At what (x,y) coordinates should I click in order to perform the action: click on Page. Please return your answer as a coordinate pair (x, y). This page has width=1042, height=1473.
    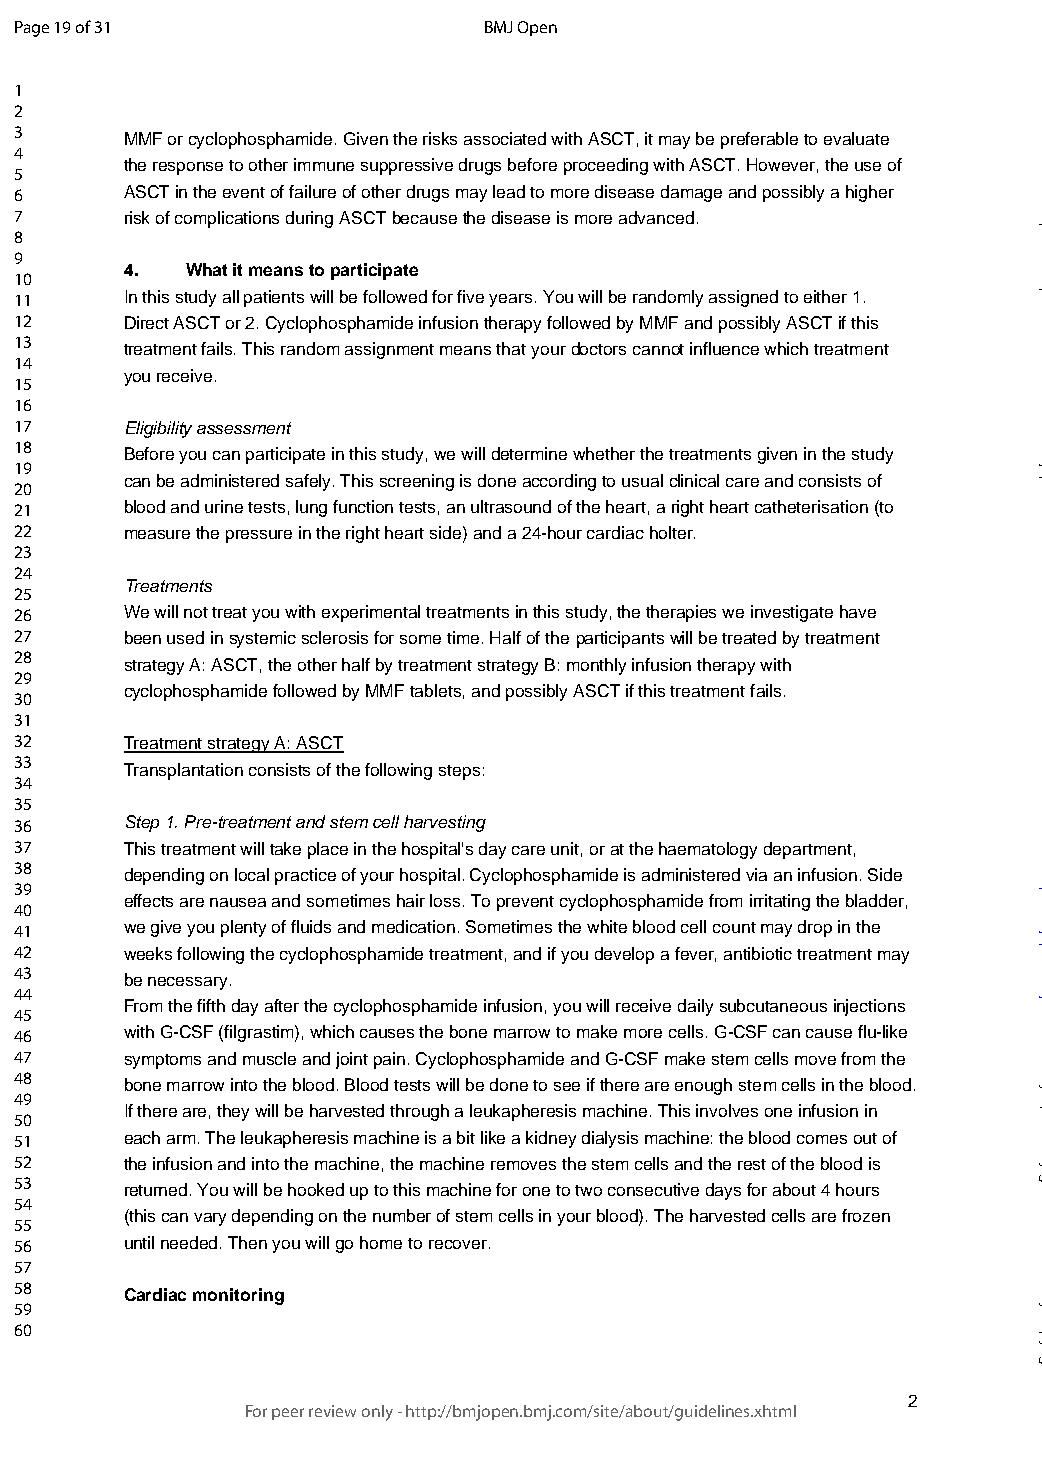
    Looking at the image, I should click on (32, 29).
